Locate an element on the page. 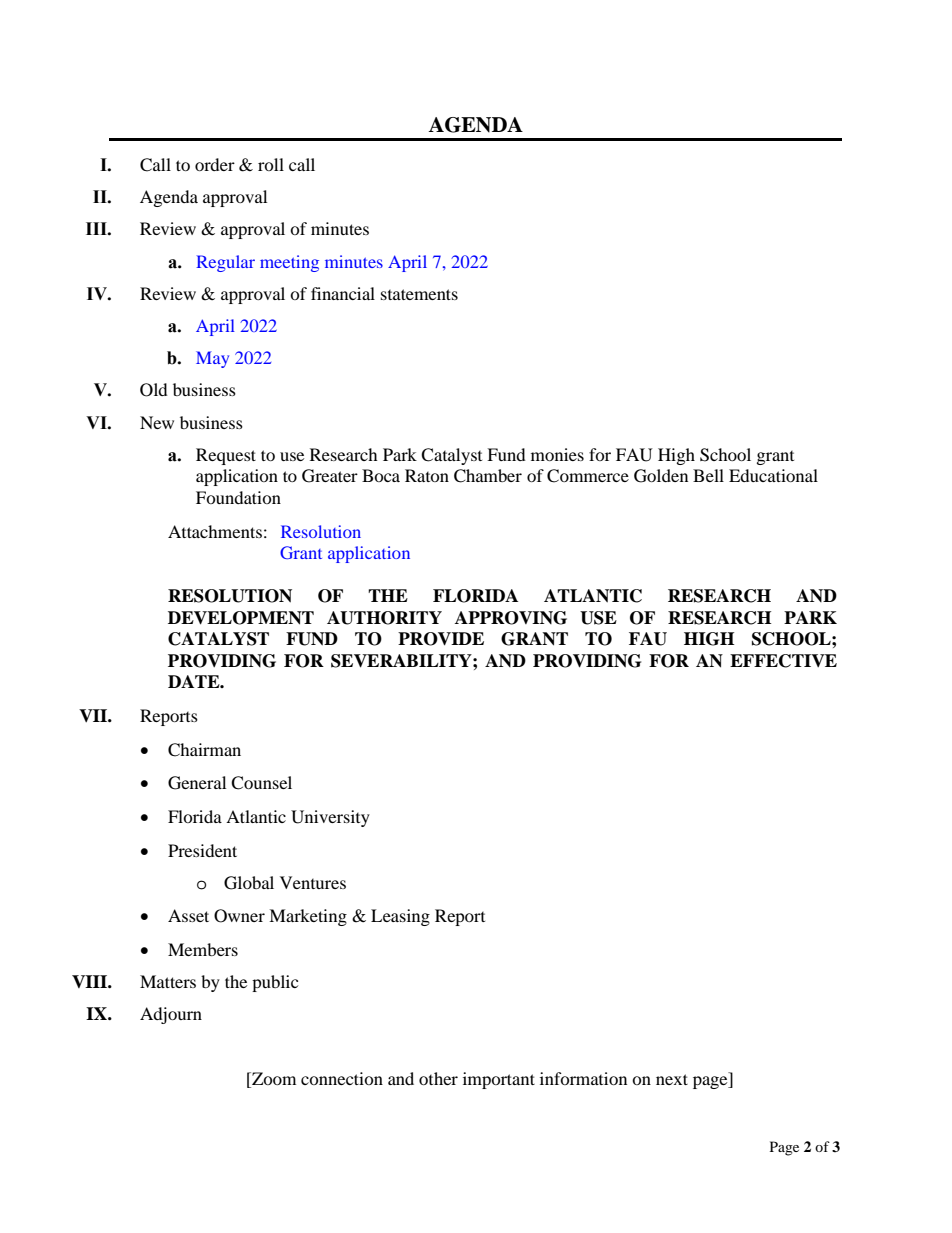 The image size is (952, 1233). Chamber is located at coordinates (488, 476).
